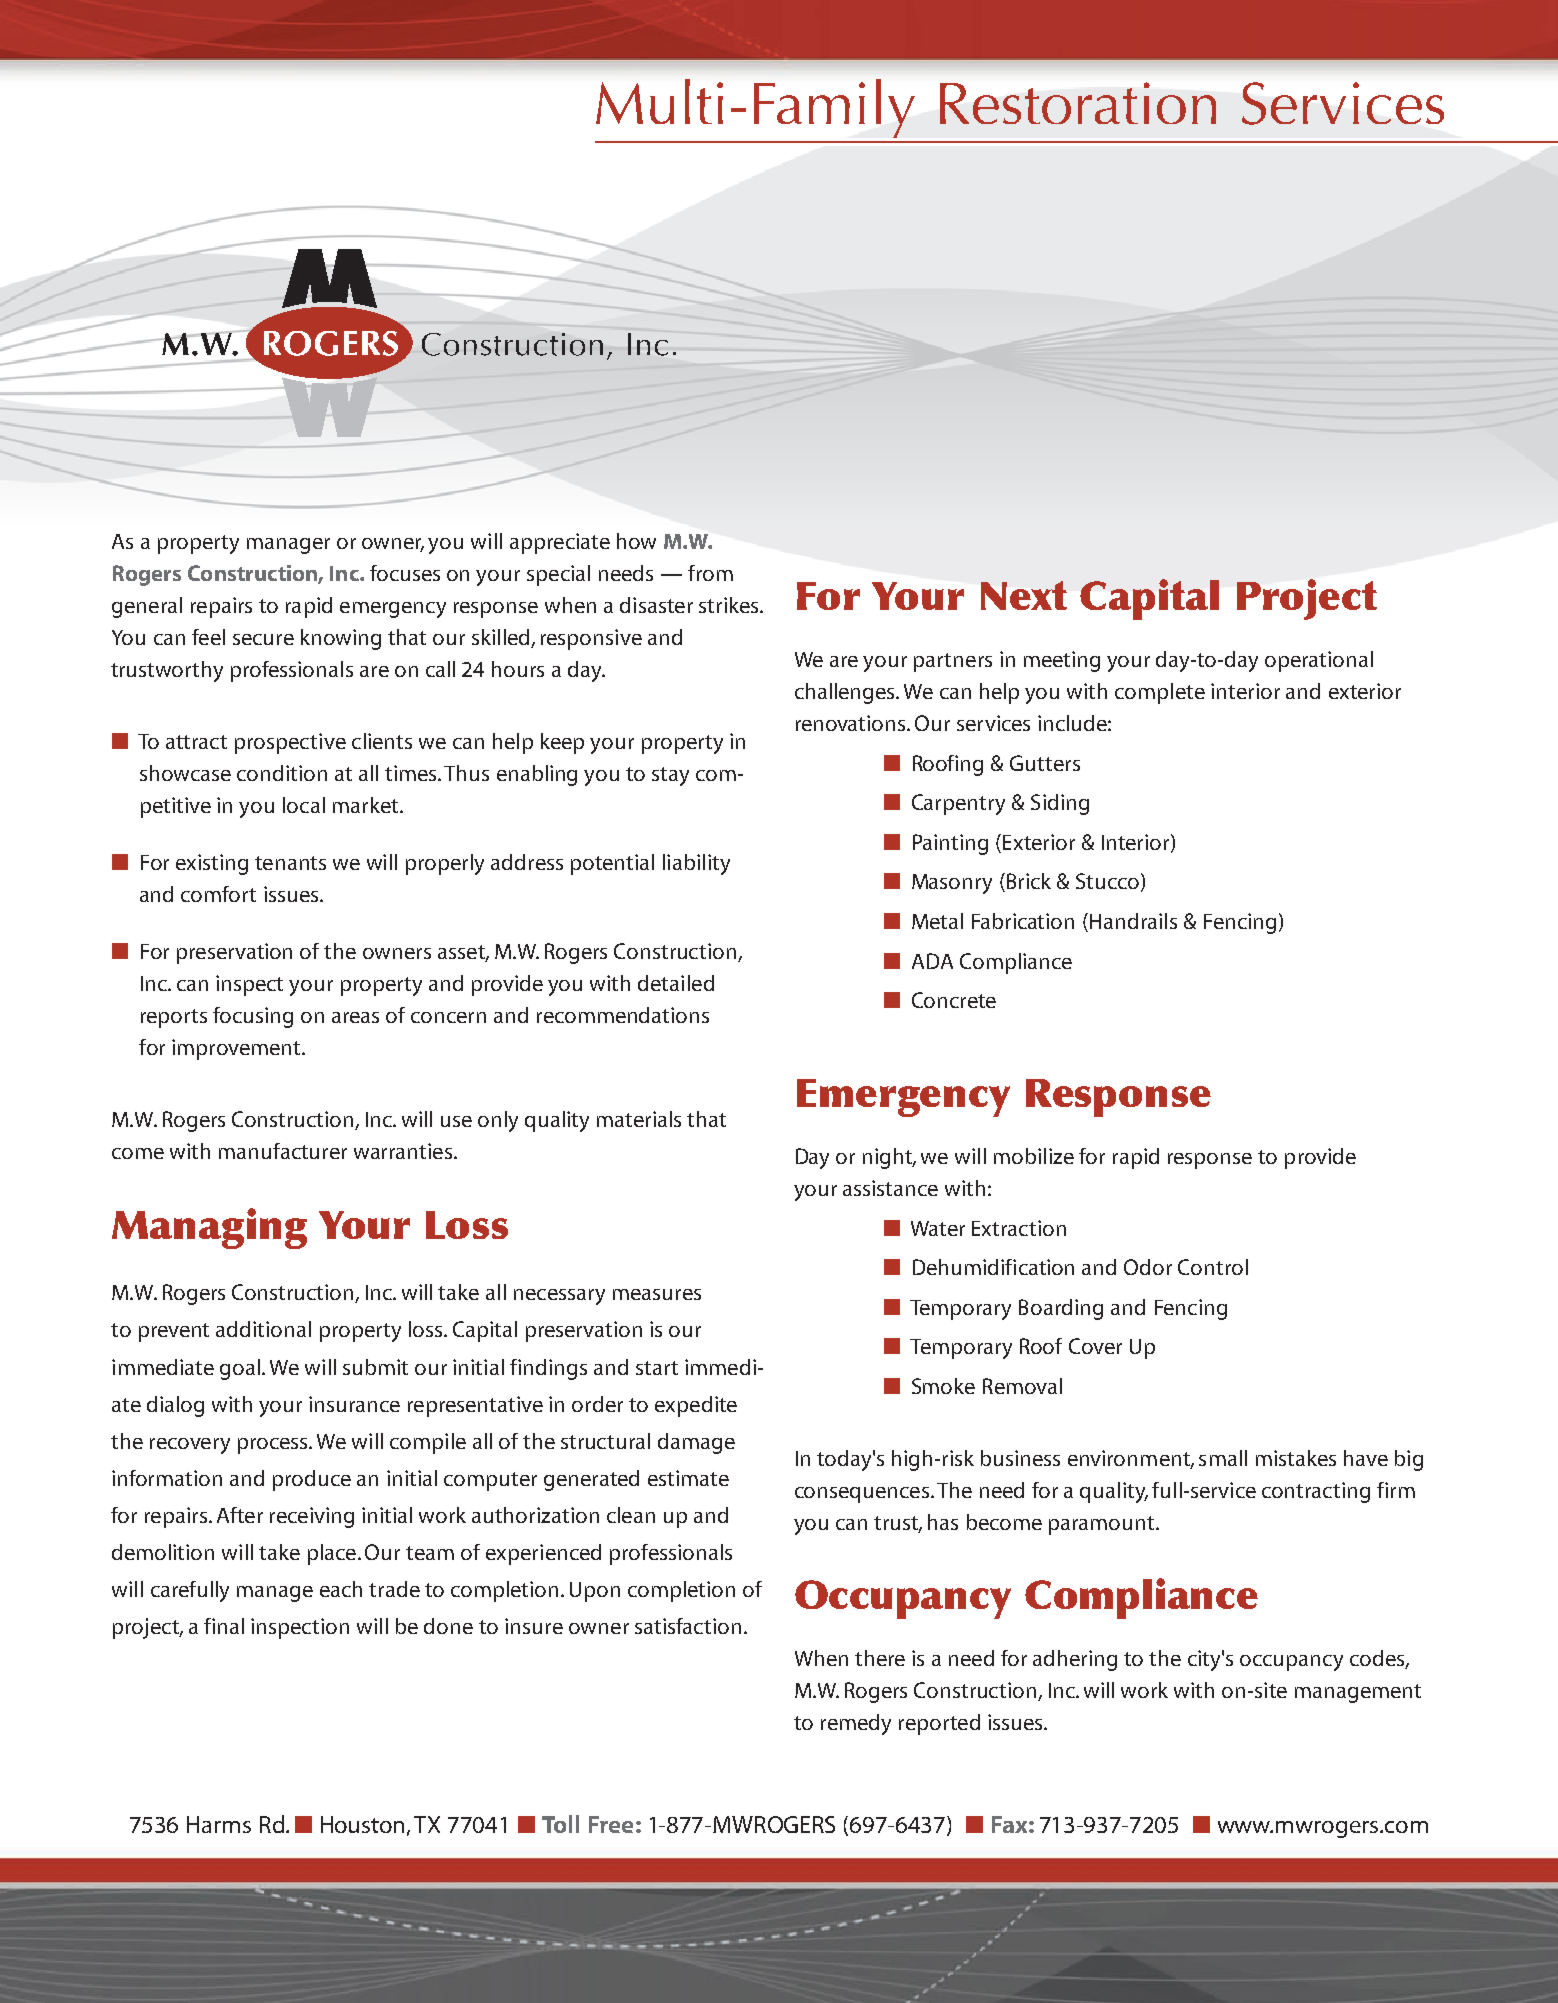  What do you see at coordinates (263, 639) in the screenshot?
I see `secure` at bounding box center [263, 639].
